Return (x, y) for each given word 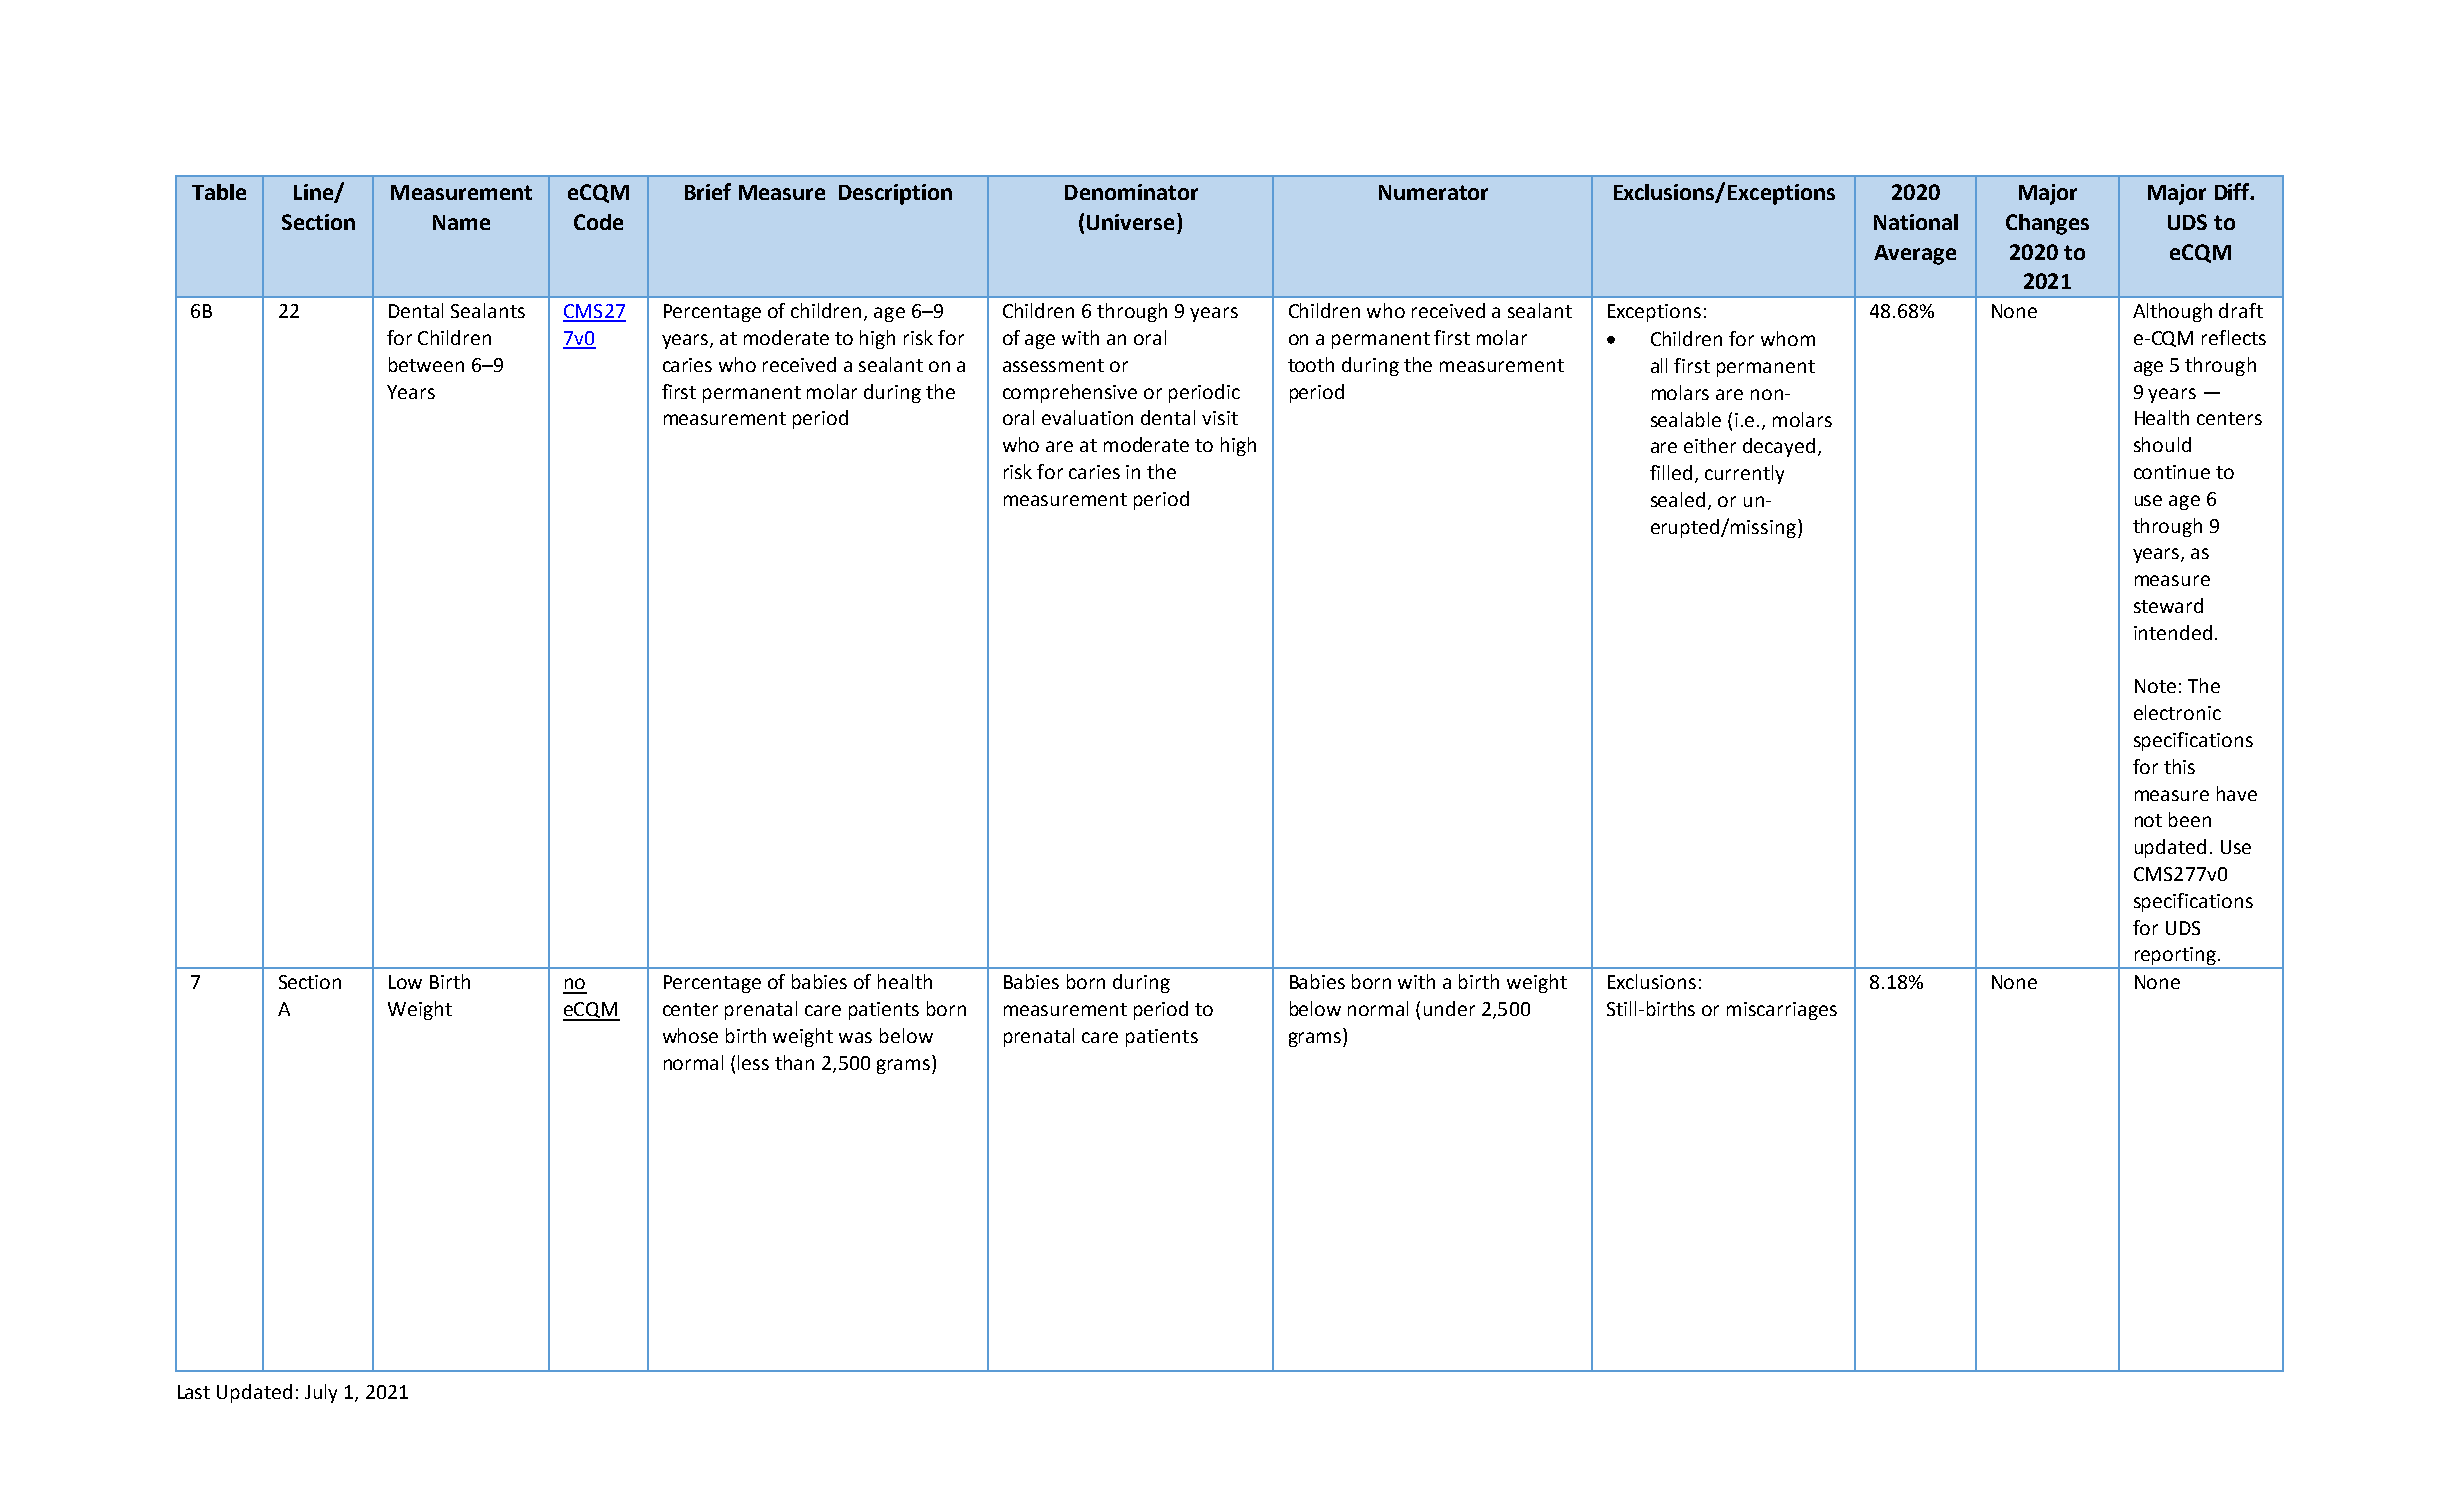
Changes (2047, 224)
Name (461, 222)
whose (690, 1035)
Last (194, 1392)
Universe (1130, 222)
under (1449, 1008)
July (321, 1393)
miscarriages (1782, 1011)
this (2179, 766)
